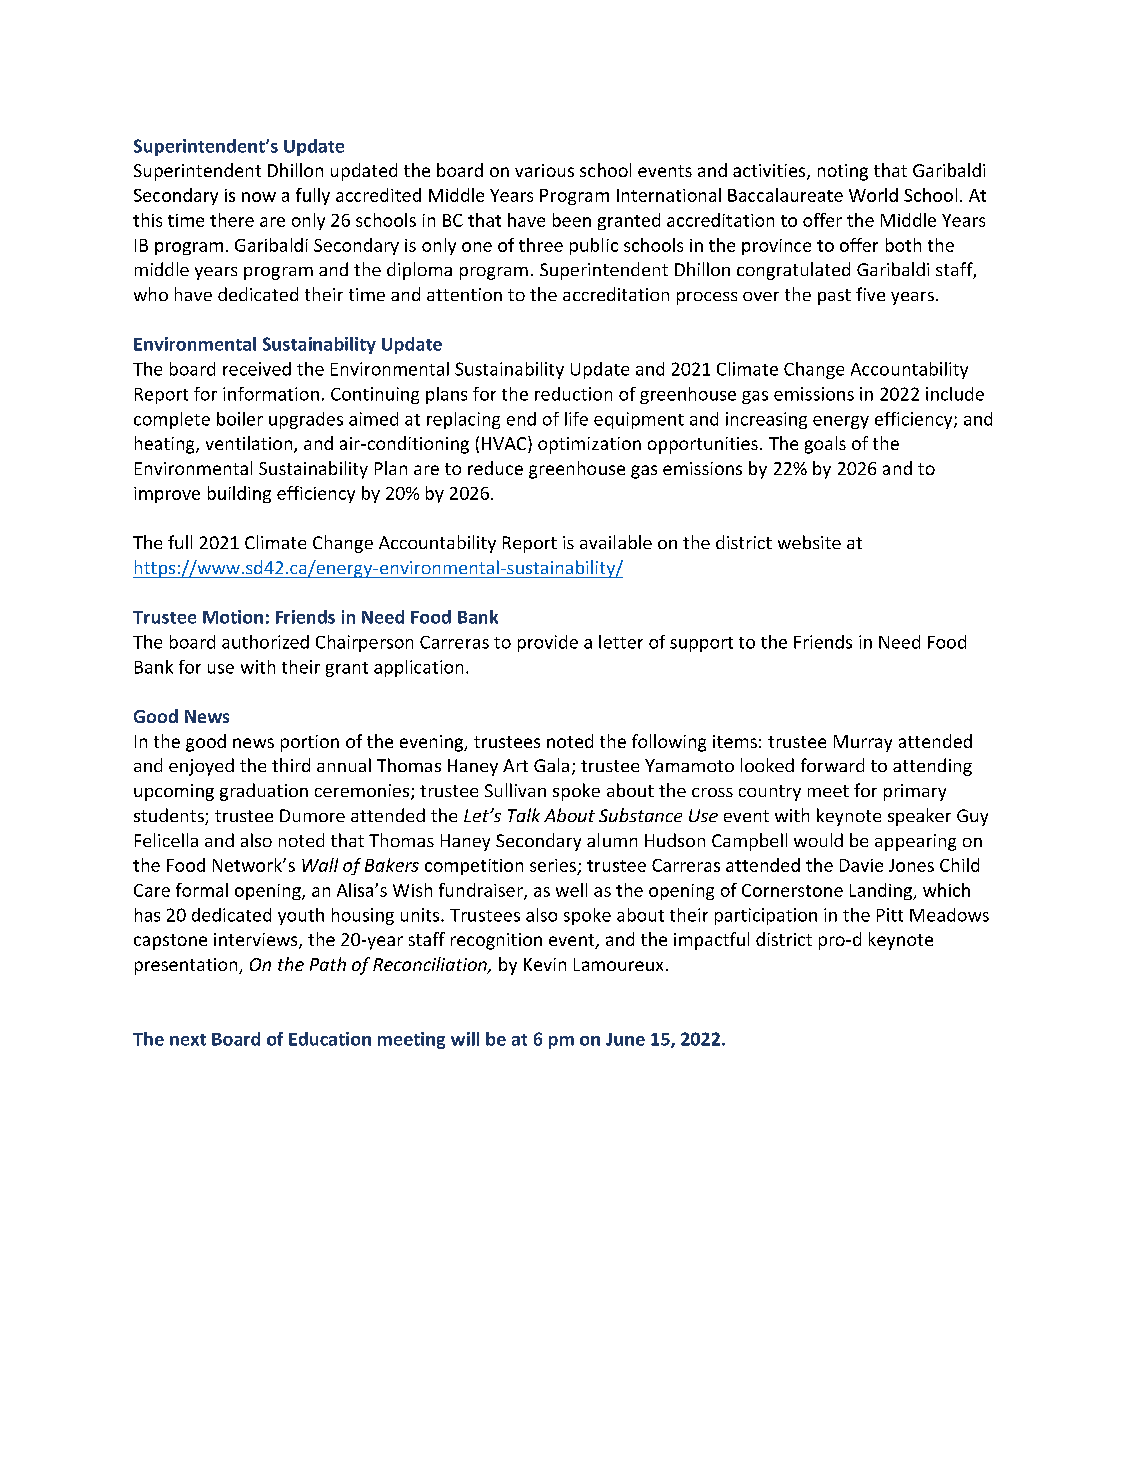 The image size is (1130, 1463). I want to click on World, so click(873, 195).
